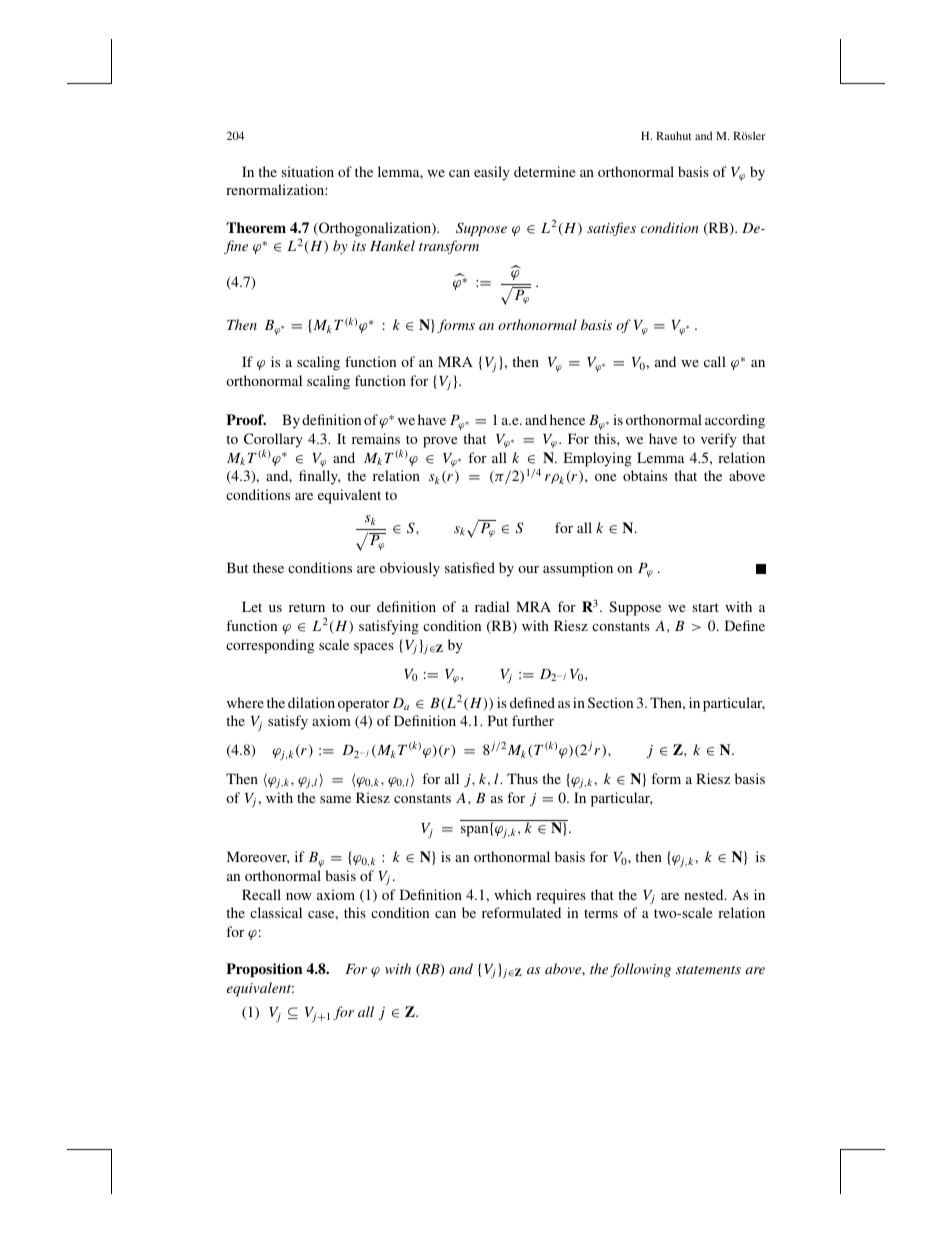  I want to click on satisfies, so click(611, 229).
